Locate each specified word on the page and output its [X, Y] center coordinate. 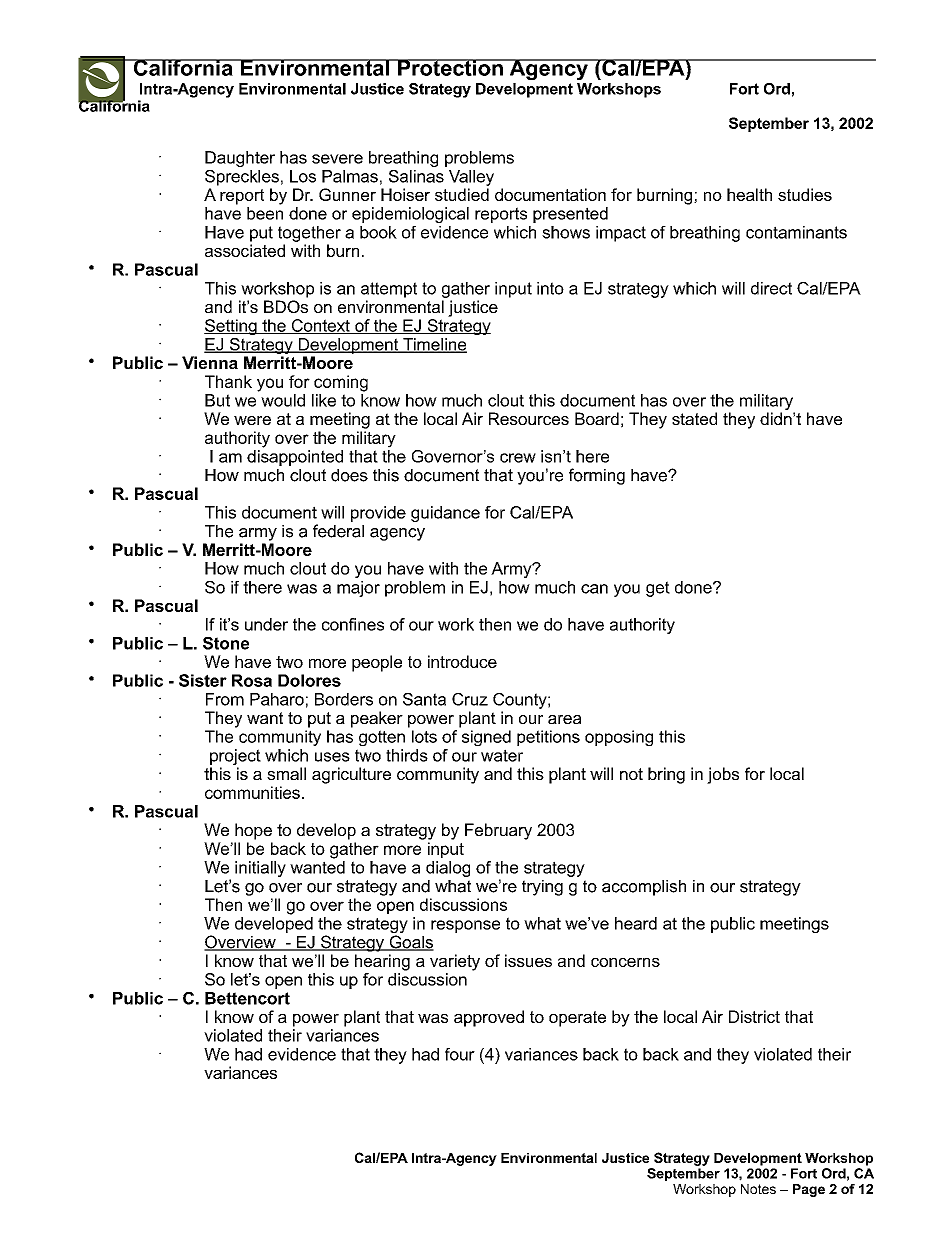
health [749, 194]
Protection [450, 67]
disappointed [295, 458]
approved [489, 1018]
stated [694, 418]
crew [518, 458]
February [498, 831]
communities [252, 792]
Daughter [240, 159]
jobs [723, 775]
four [460, 1054]
